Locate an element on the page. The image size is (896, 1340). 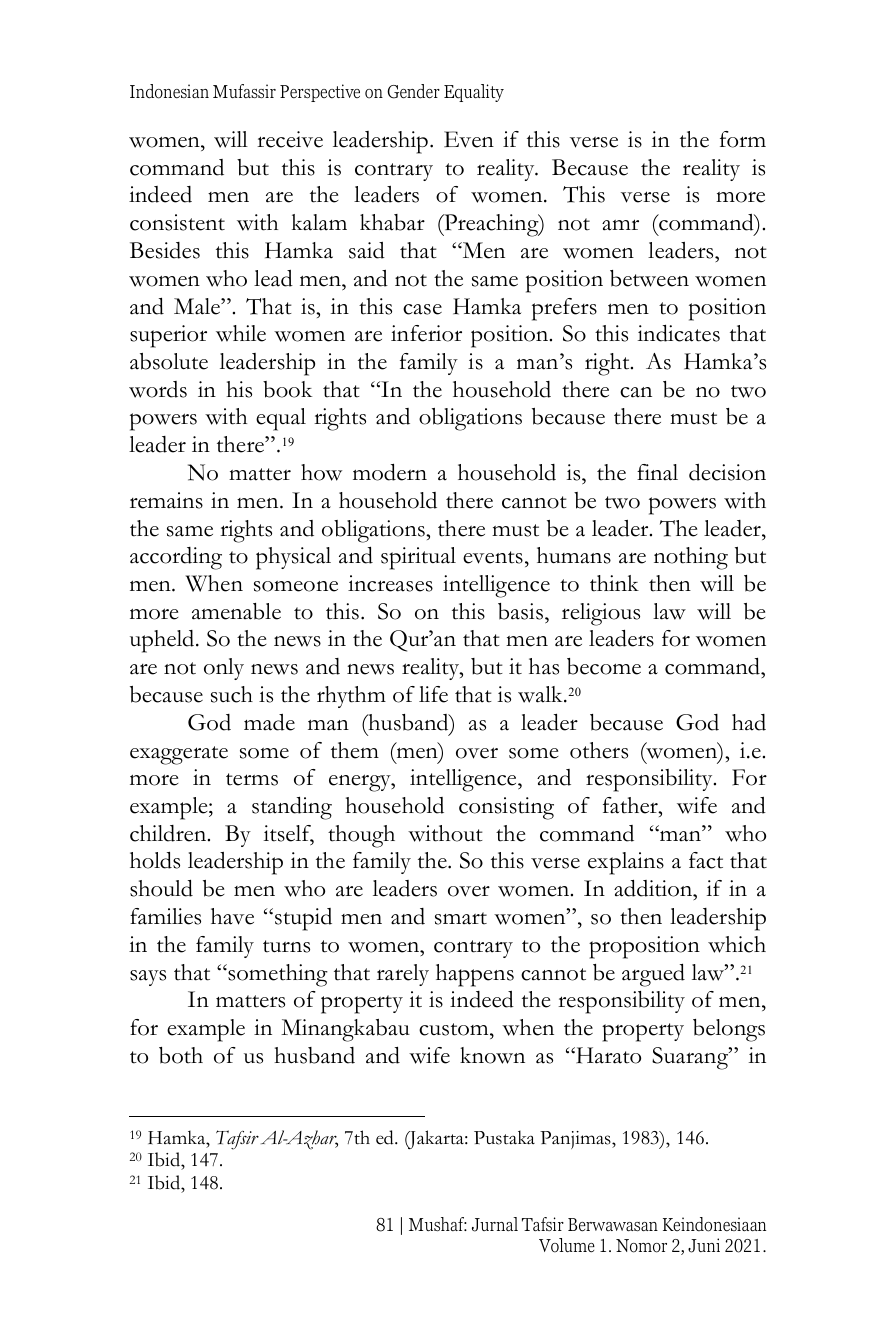
consisting is located at coordinates (506, 808).
